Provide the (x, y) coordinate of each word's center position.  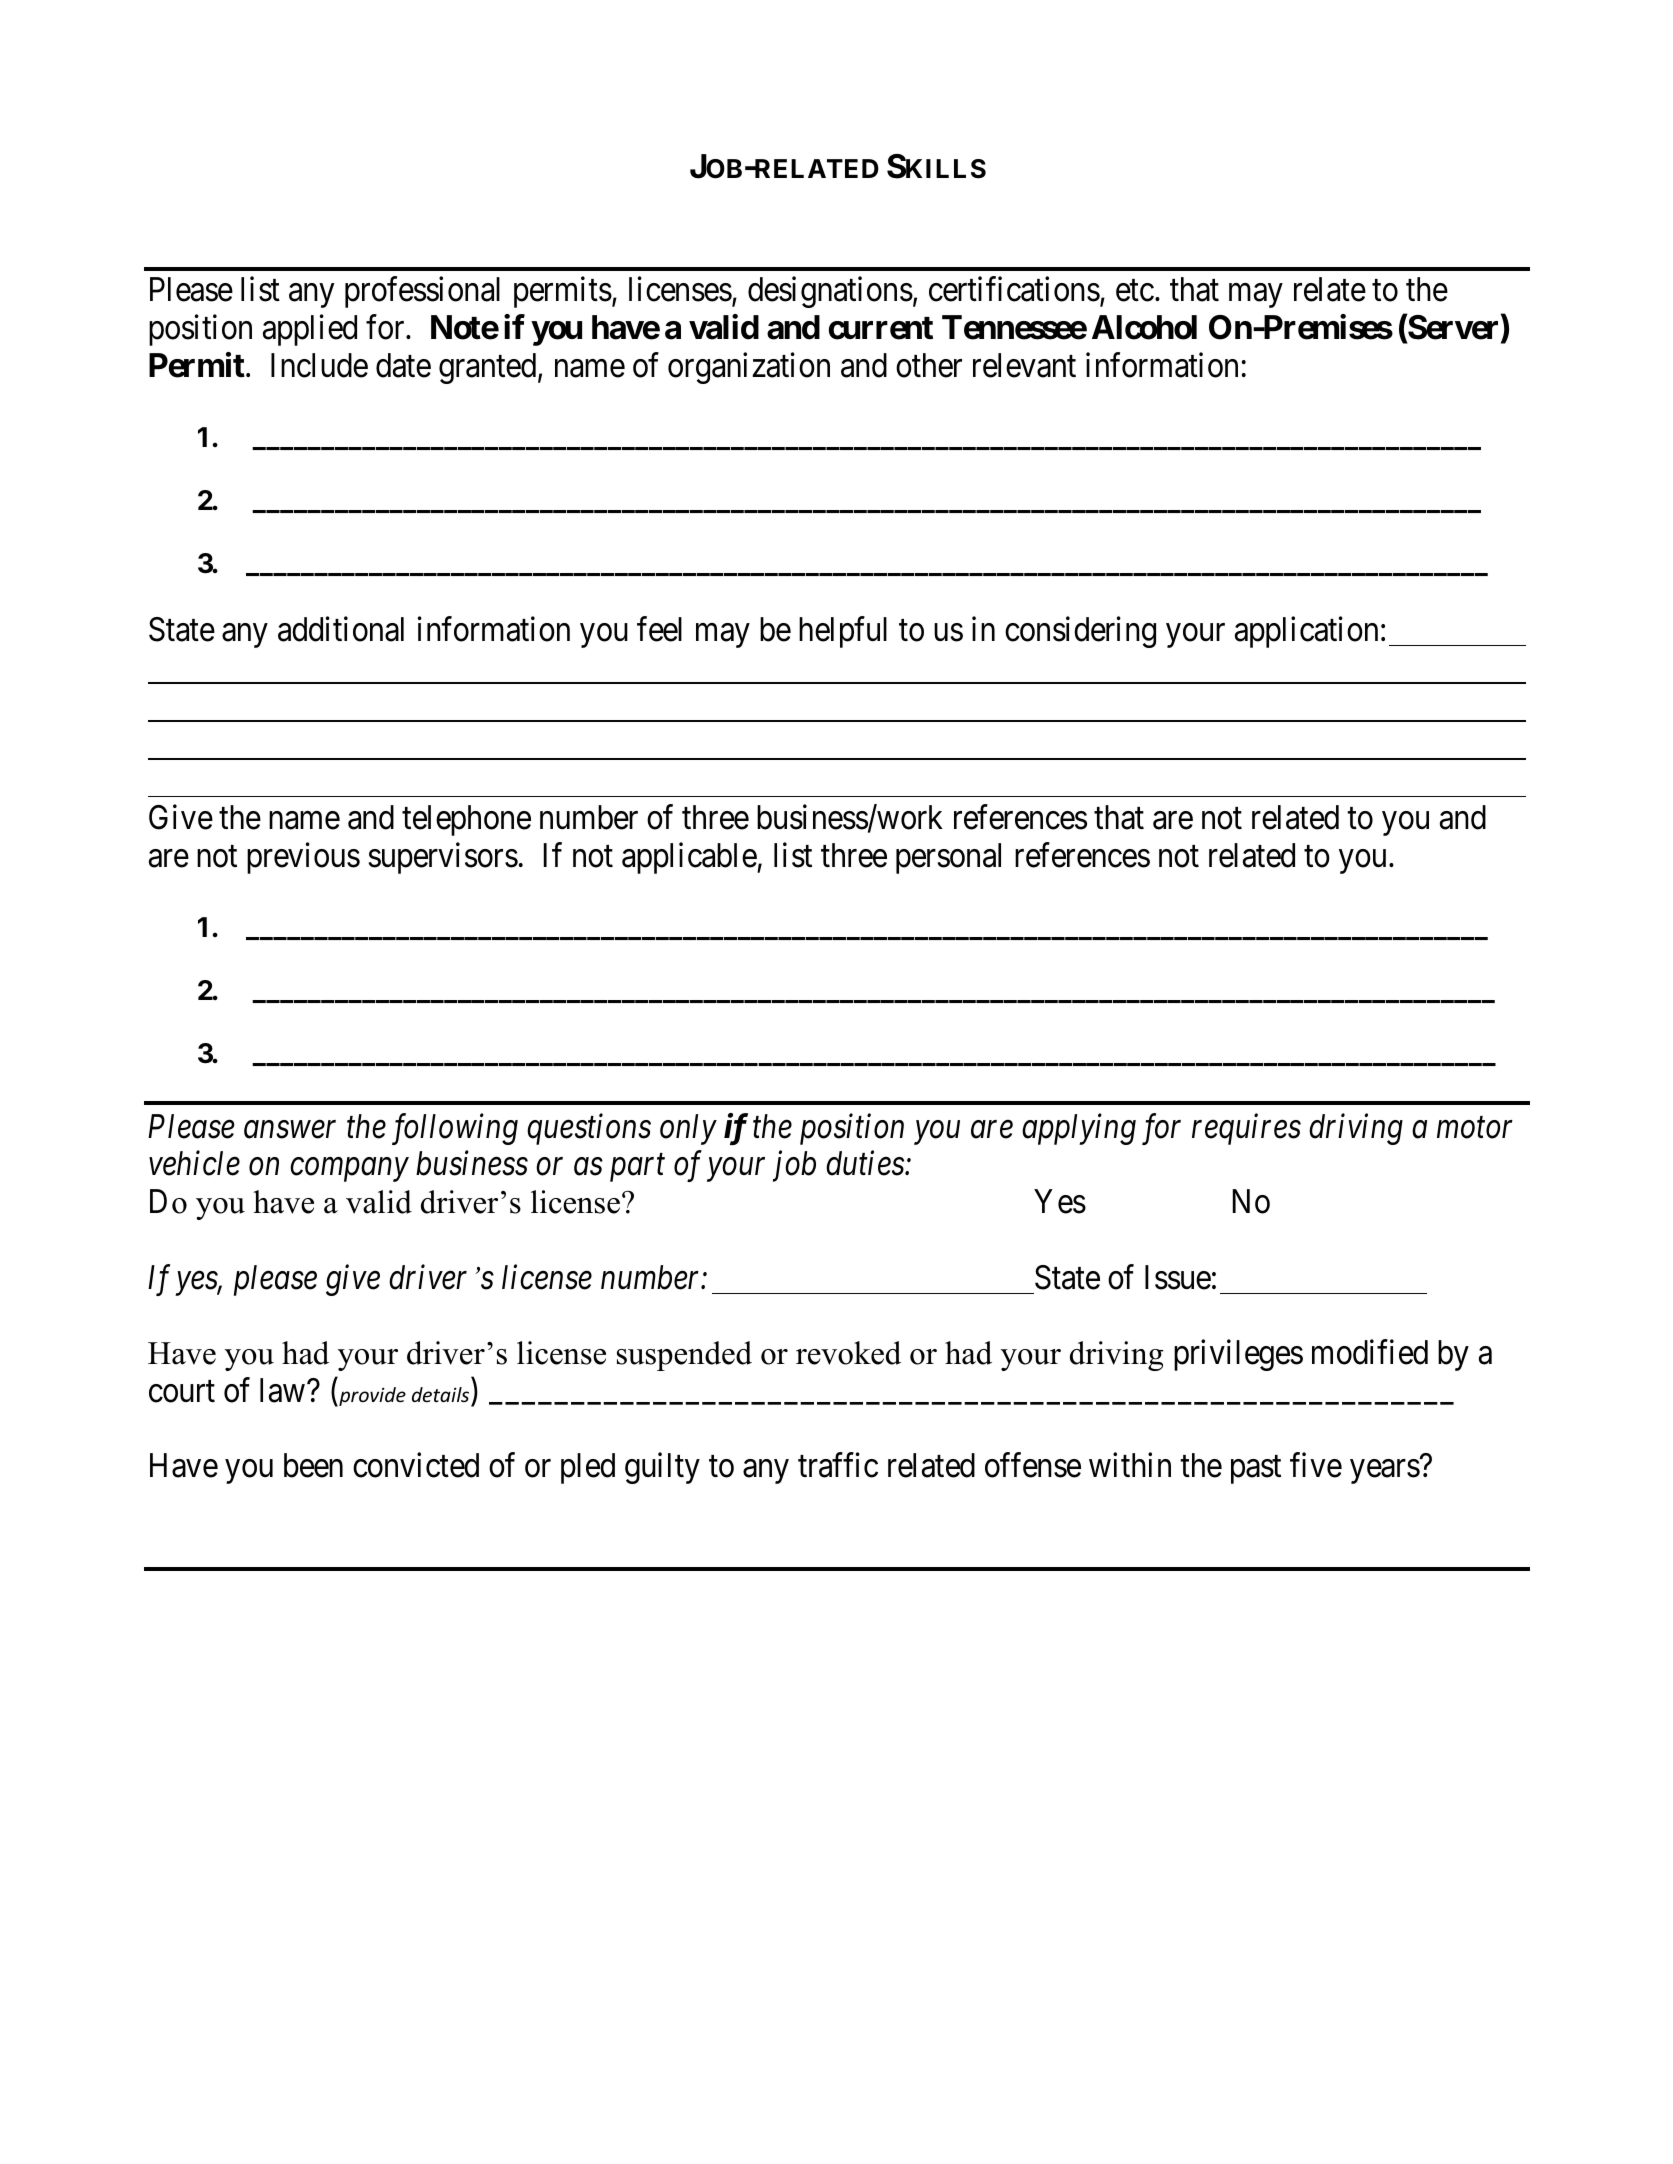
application (1306, 632)
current (881, 328)
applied (310, 330)
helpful (843, 632)
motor (1475, 1128)
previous (303, 858)
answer (290, 1130)
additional (341, 629)
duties (866, 1163)
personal (948, 858)
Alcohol (1144, 327)
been (313, 1465)
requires (1246, 1129)
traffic (838, 1465)
